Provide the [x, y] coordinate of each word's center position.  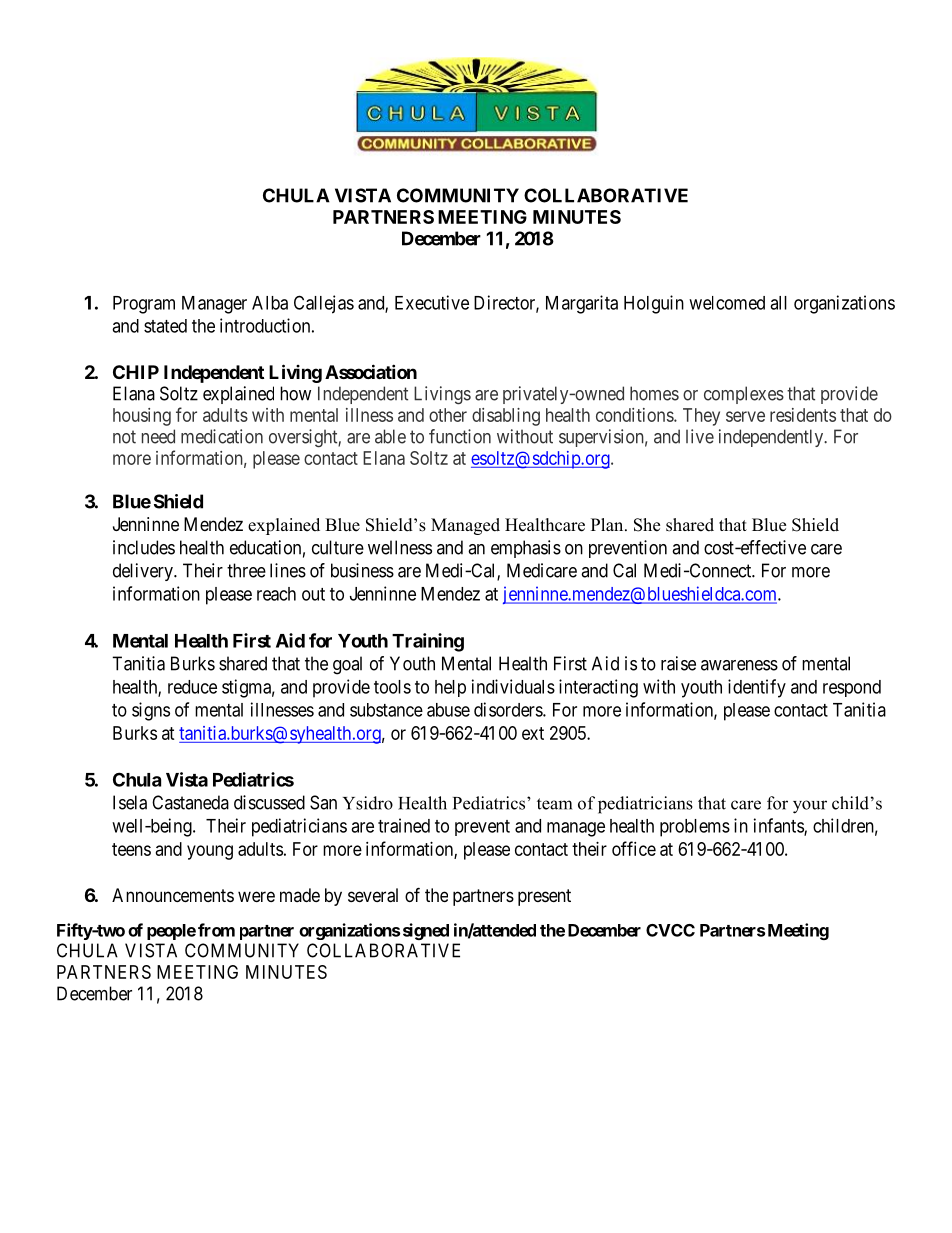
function [460, 436]
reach [276, 594]
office [634, 848]
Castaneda [190, 802]
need [158, 436]
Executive [432, 302]
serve [745, 416]
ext [533, 733]
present [544, 897]
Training [428, 642]
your [810, 807]
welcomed [727, 303]
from [216, 930]
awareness [739, 665]
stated [165, 326]
